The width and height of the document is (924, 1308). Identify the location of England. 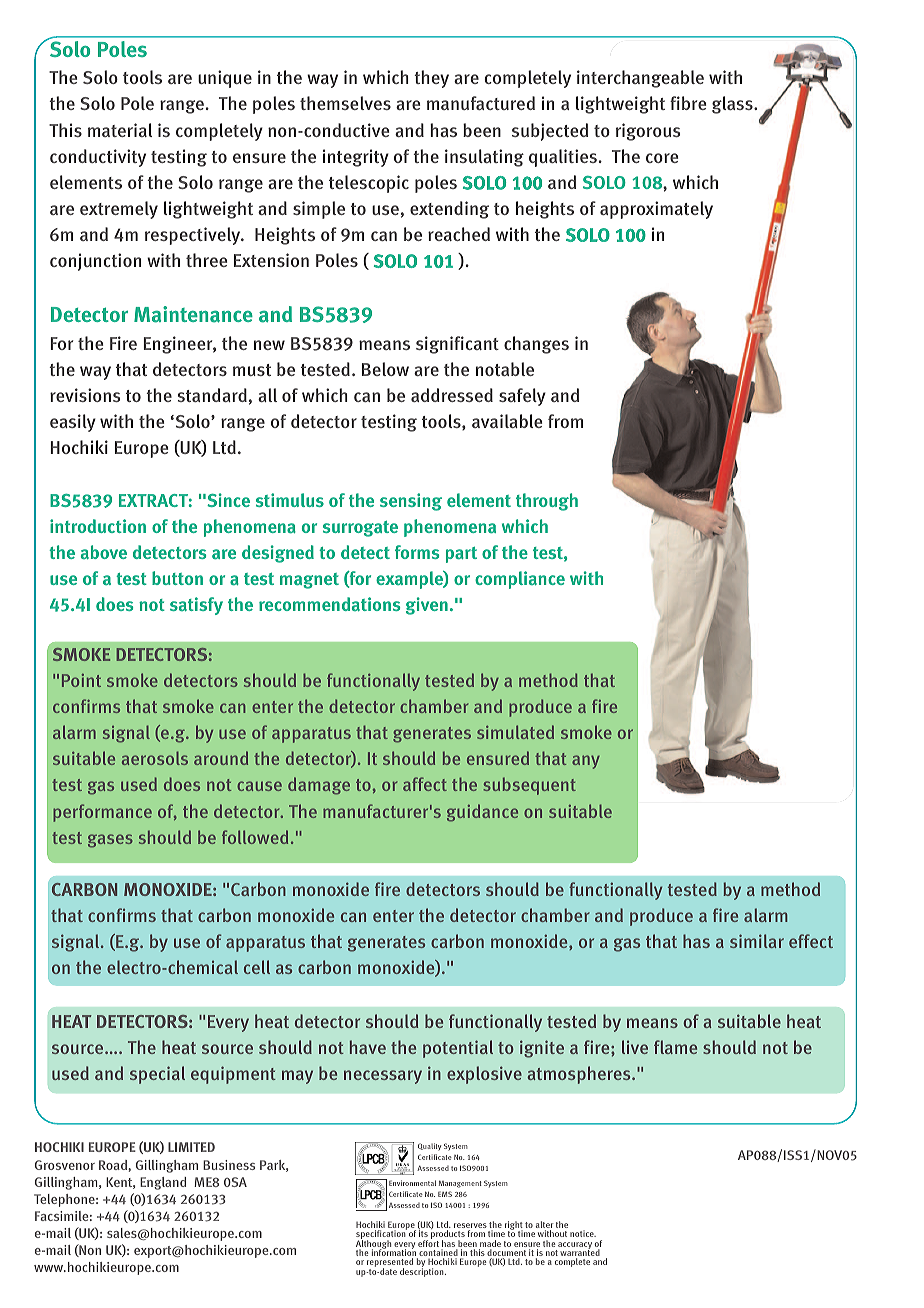
(163, 1183).
